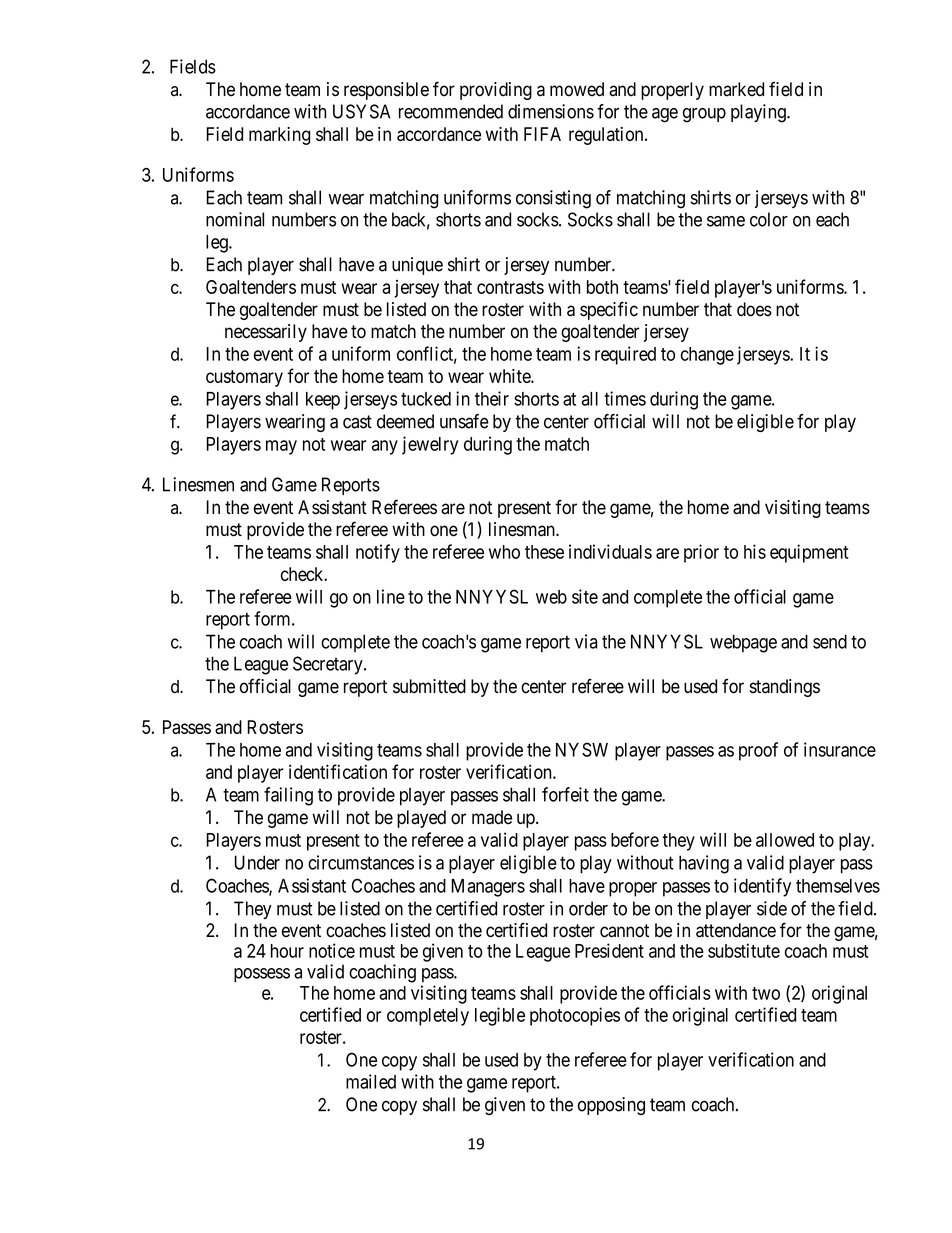 This document has height=1233, width=952. Describe the element at coordinates (279, 136) in the document. I see `marking` at that location.
